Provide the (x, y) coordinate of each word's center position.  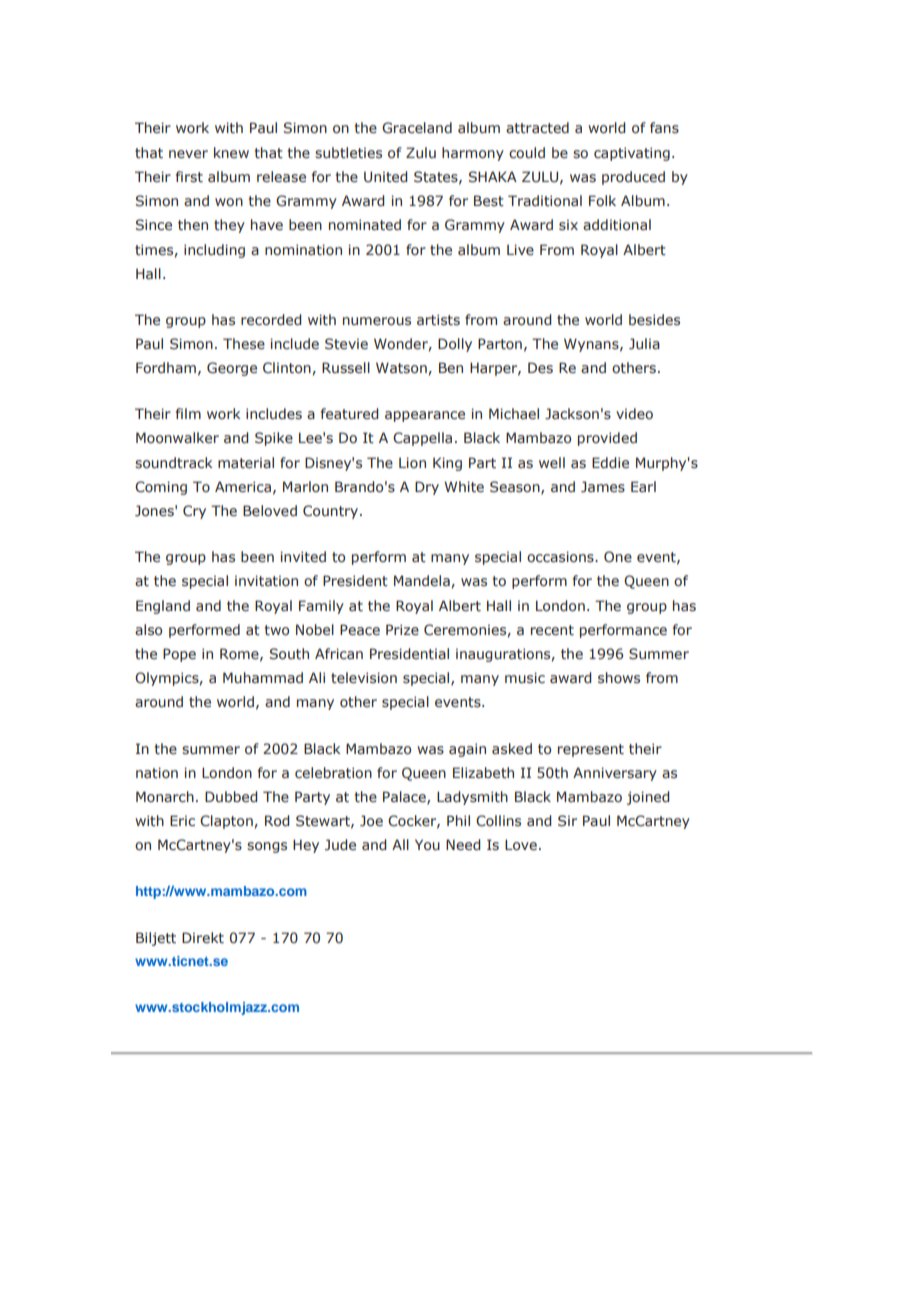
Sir (567, 821)
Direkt (203, 938)
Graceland (417, 127)
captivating (632, 154)
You (427, 845)
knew (231, 152)
